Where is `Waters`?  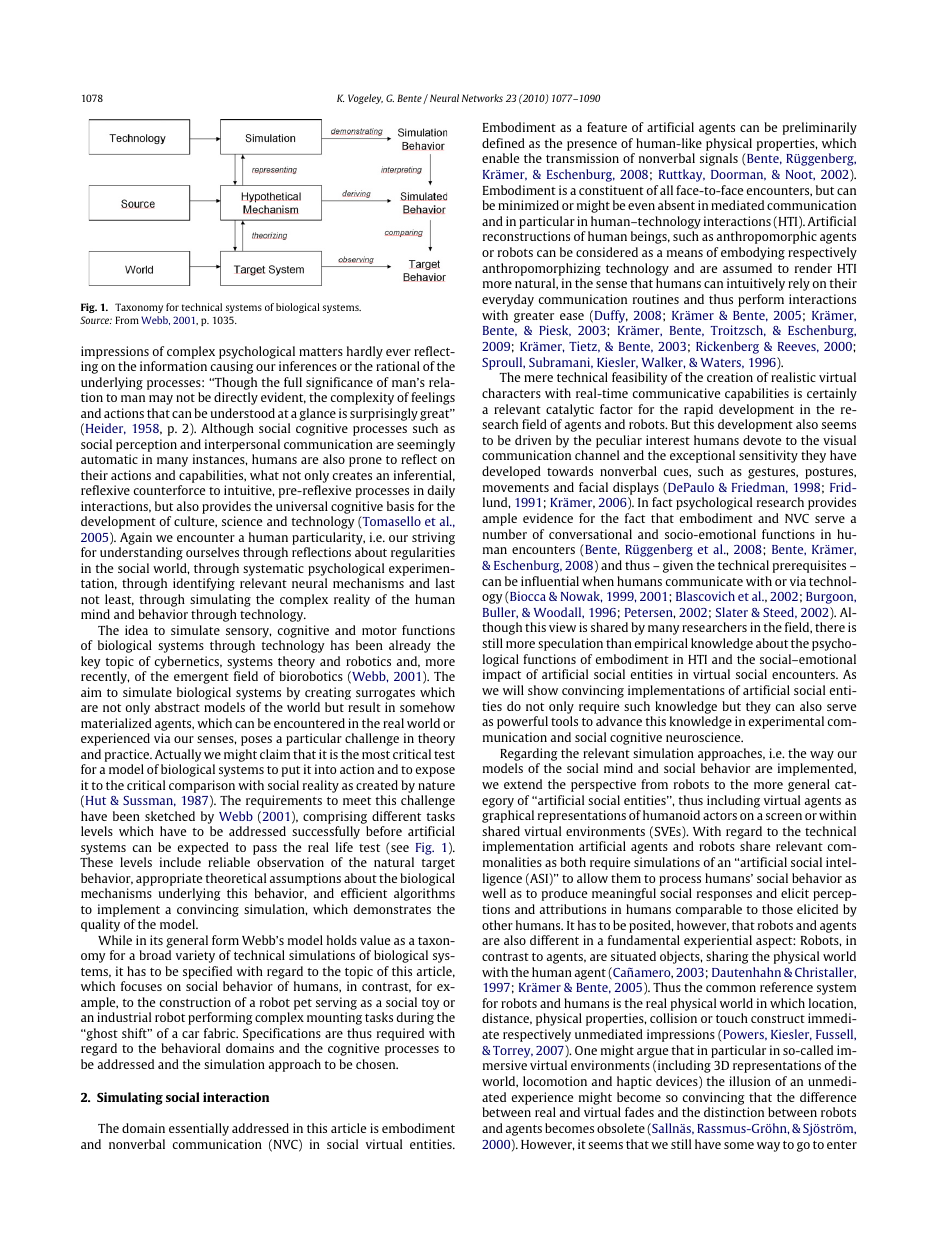
Waters is located at coordinates (722, 363).
